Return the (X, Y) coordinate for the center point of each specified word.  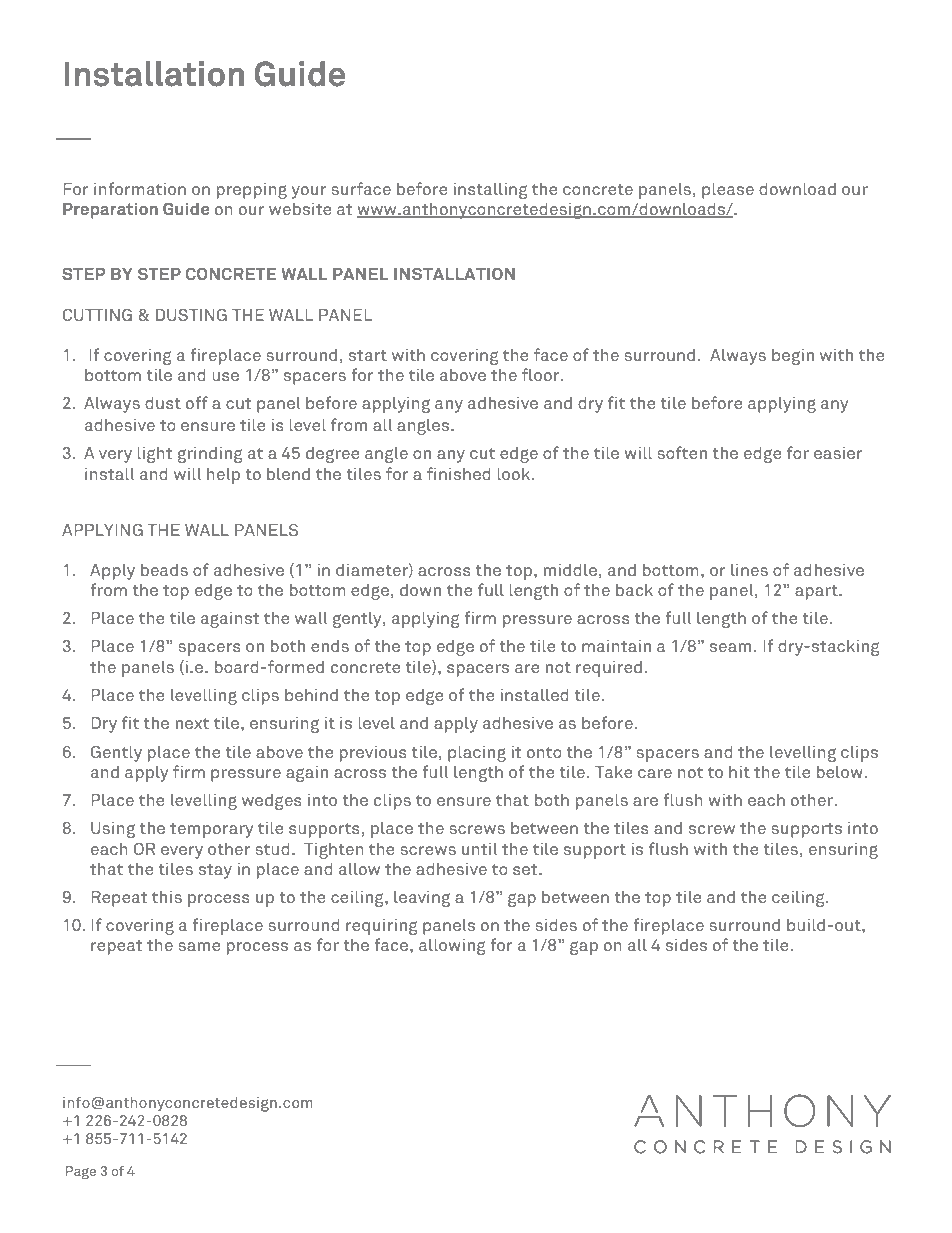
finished (459, 473)
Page (81, 1173)
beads (164, 569)
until (479, 848)
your (309, 192)
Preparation (110, 210)
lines (749, 569)
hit (739, 771)
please (728, 190)
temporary (211, 830)
